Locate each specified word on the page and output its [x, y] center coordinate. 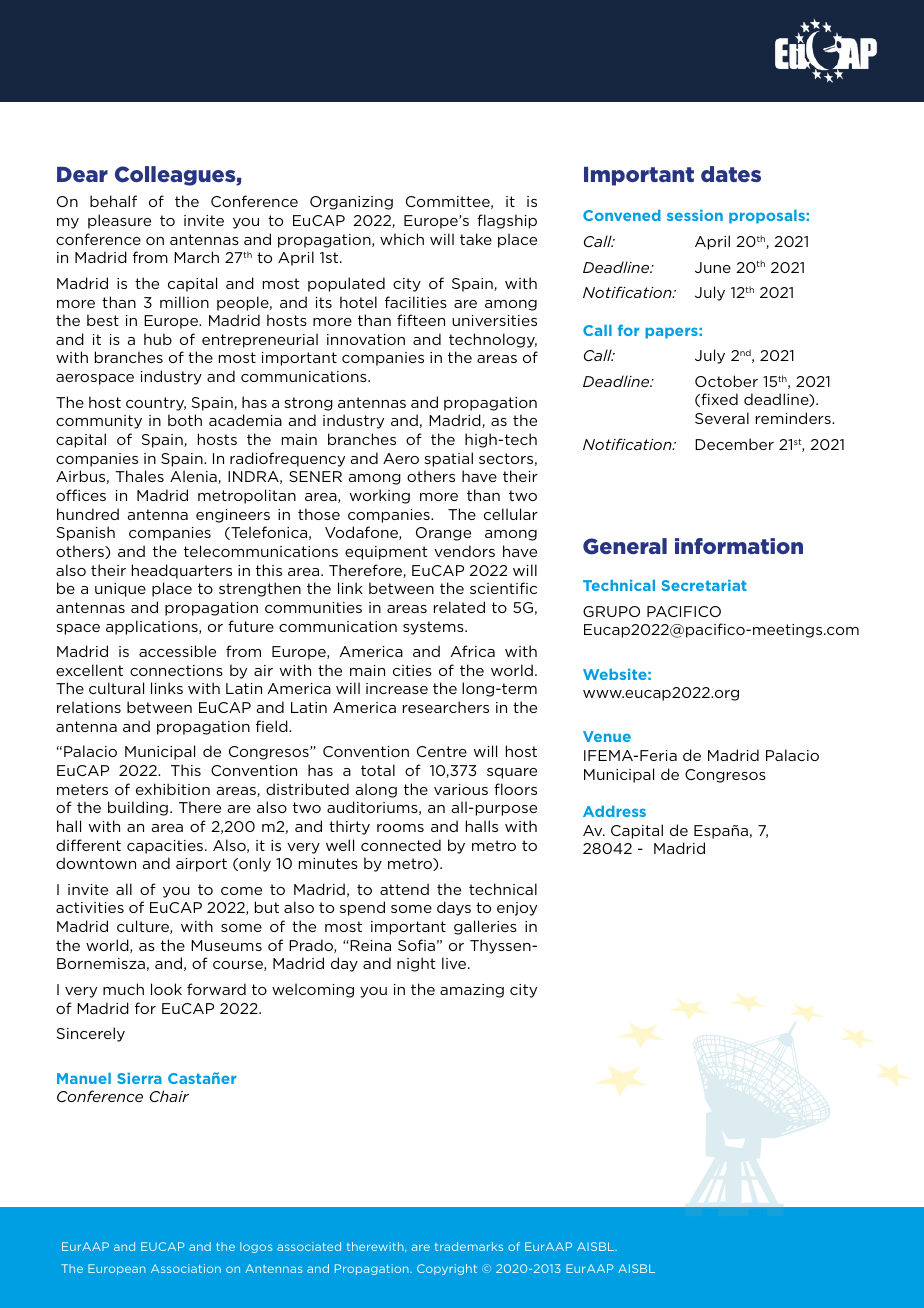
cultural [116, 688]
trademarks [469, 1246]
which [402, 239]
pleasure [119, 221]
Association [186, 1268]
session [695, 215]
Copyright [447, 1269]
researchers [446, 707]
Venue [607, 736]
